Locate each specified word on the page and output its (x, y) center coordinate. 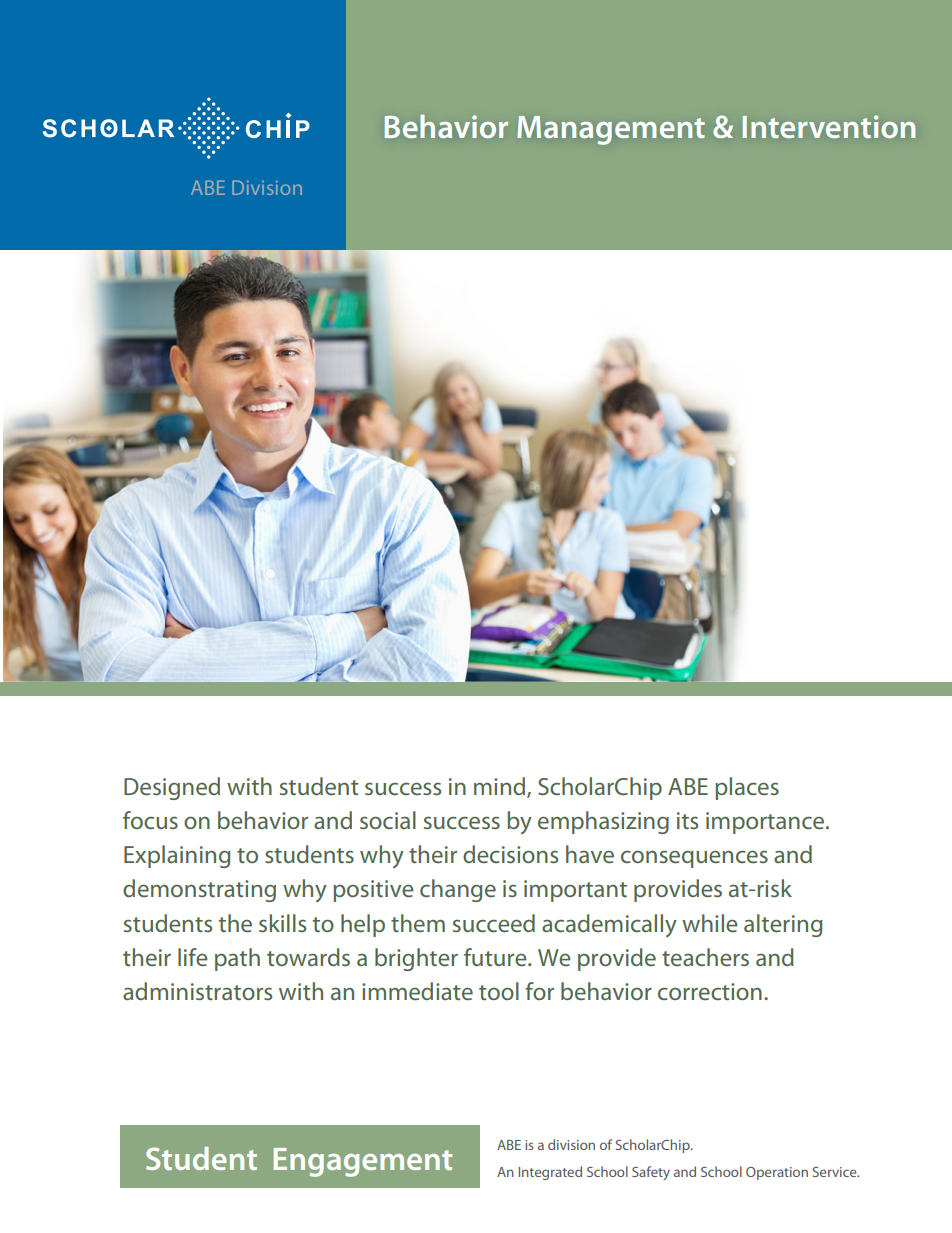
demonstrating (199, 890)
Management (611, 130)
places (747, 788)
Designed (172, 788)
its (687, 820)
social (388, 820)
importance (766, 823)
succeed (494, 923)
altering (783, 925)
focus (150, 820)
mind (501, 787)
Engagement (363, 1162)
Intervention (829, 126)
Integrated (550, 1173)
